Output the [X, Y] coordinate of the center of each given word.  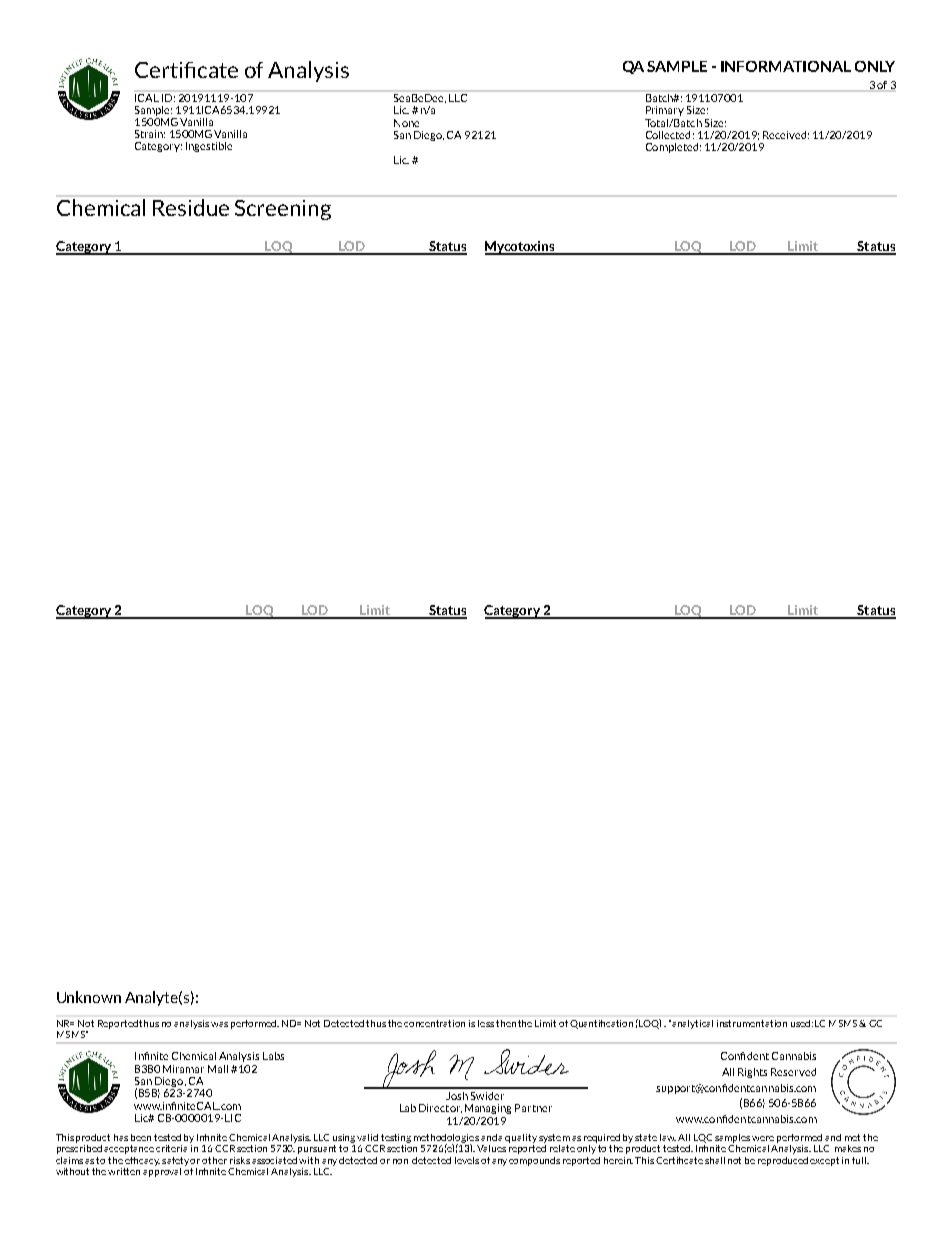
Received [784, 135]
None [406, 123]
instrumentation [752, 1023]
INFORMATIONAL [786, 66]
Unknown [89, 997]
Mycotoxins [521, 248]
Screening [283, 210]
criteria [173, 1147]
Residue [191, 207]
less [486, 1023]
